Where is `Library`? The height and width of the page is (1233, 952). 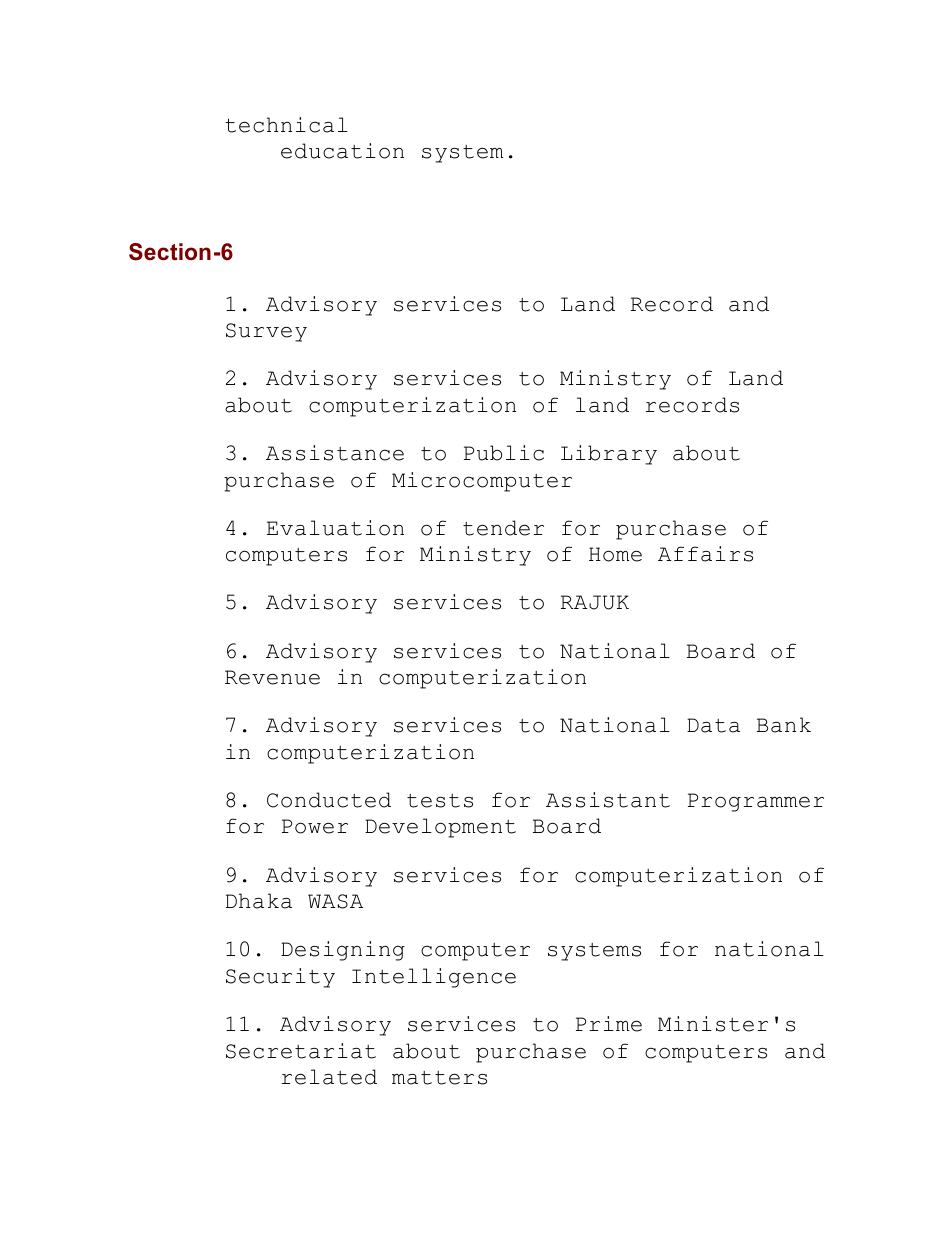
Library is located at coordinates (609, 455).
